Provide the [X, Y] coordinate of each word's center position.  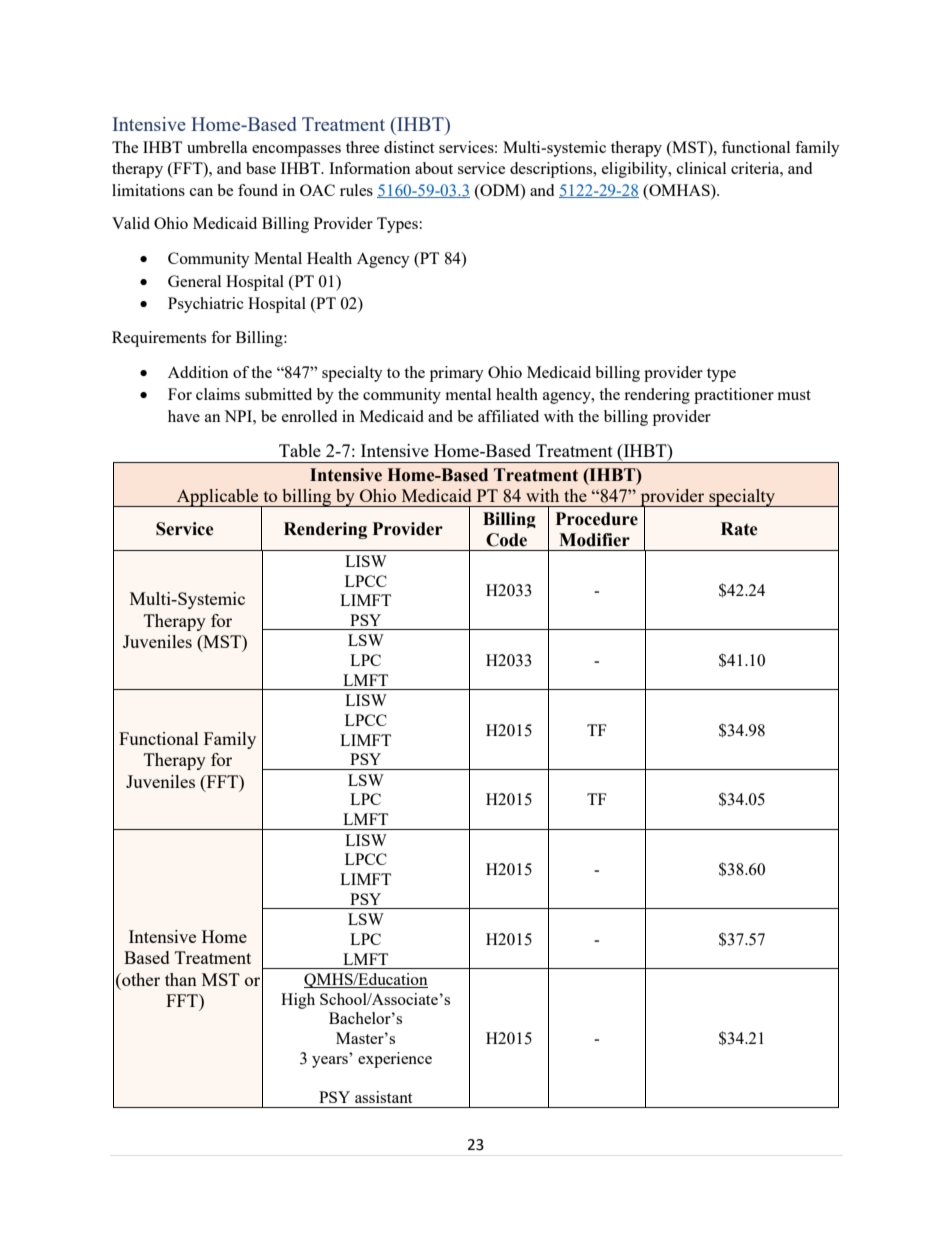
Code [506, 540]
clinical [701, 168]
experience [395, 1060]
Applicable [218, 498]
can [201, 192]
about [434, 168]
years [331, 1060]
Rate [739, 529]
